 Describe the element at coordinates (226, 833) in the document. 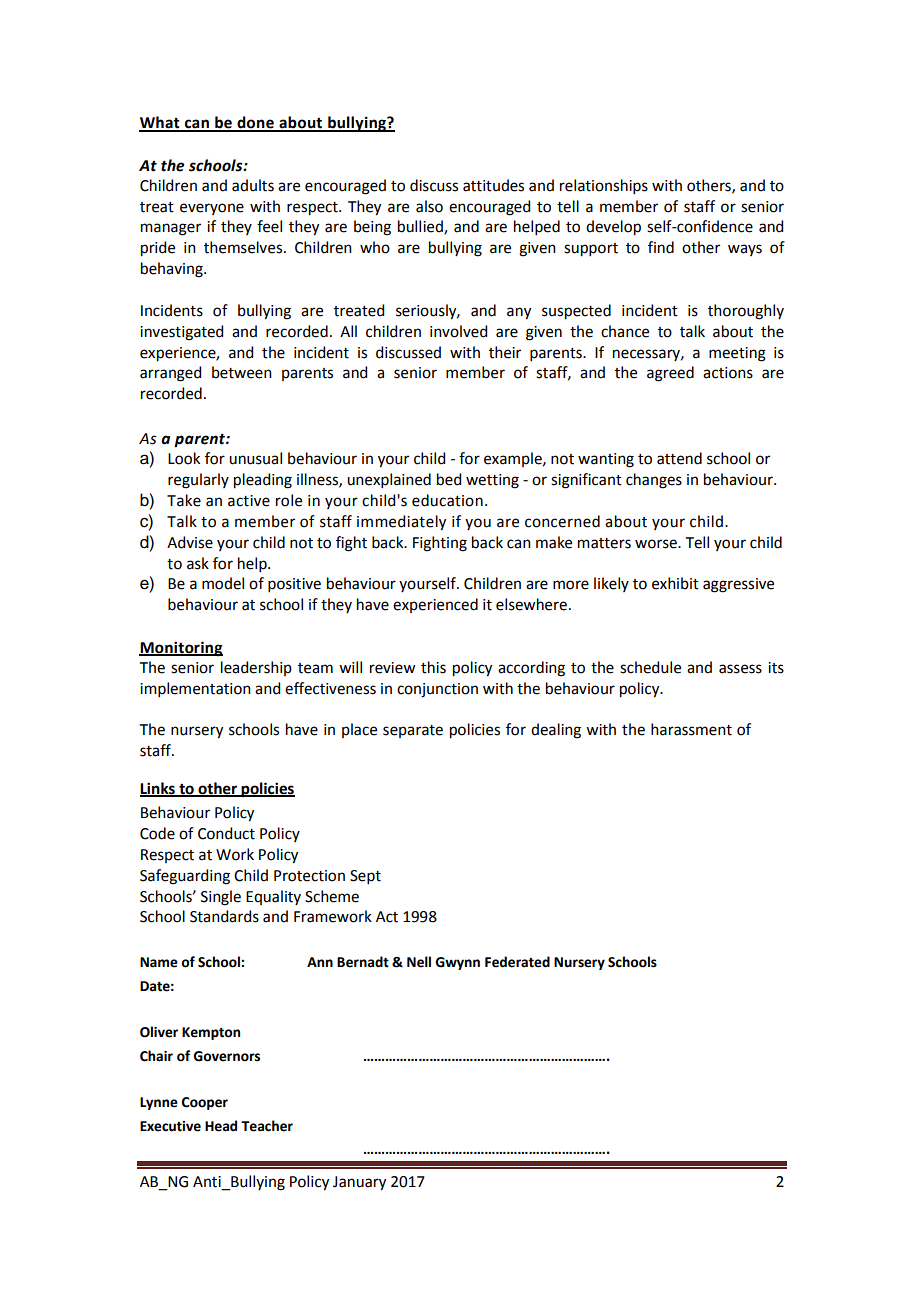

I see `Conduct` at that location.
